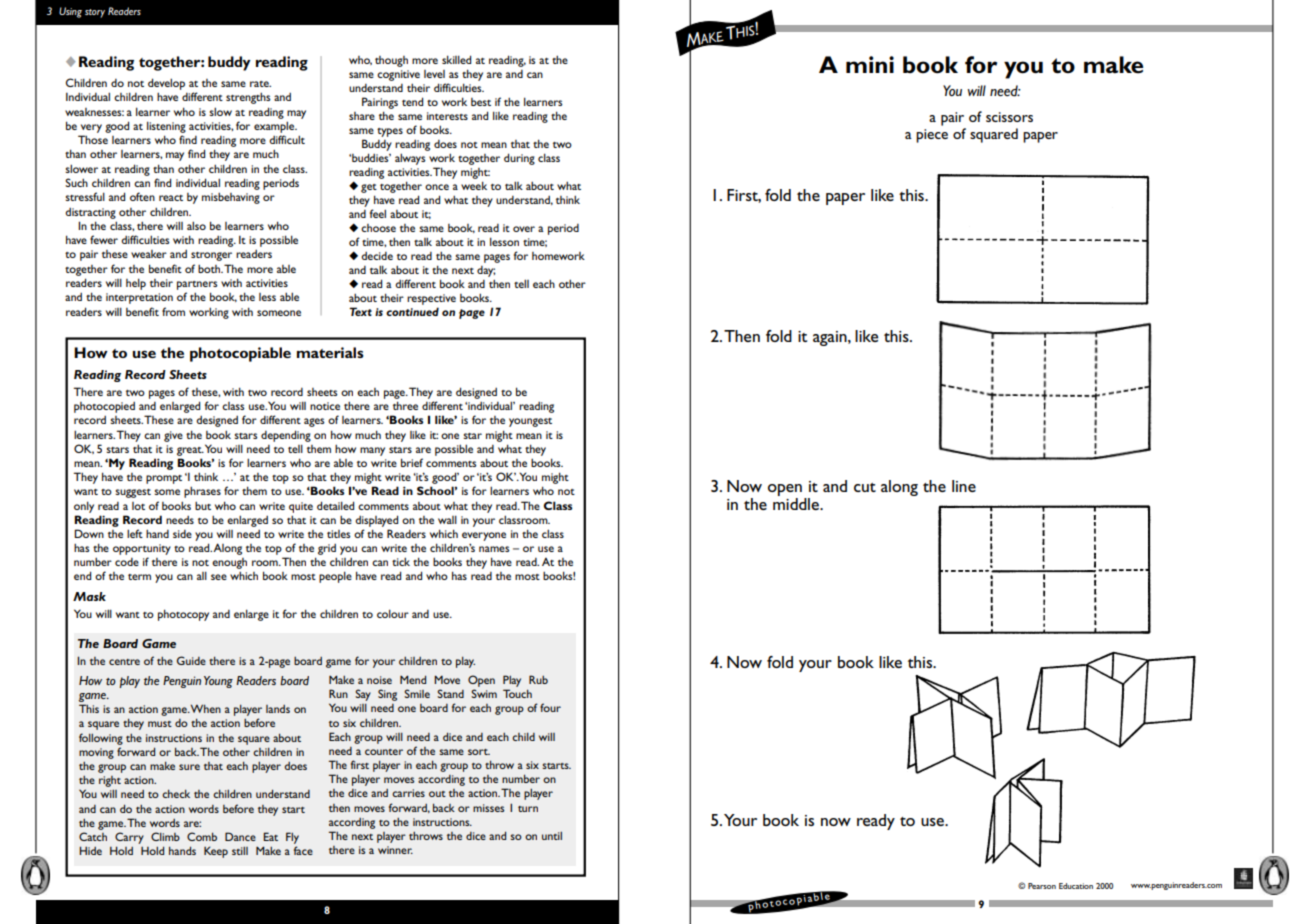  Describe the element at coordinates (456, 59) in the screenshot. I see `skilled` at that location.
